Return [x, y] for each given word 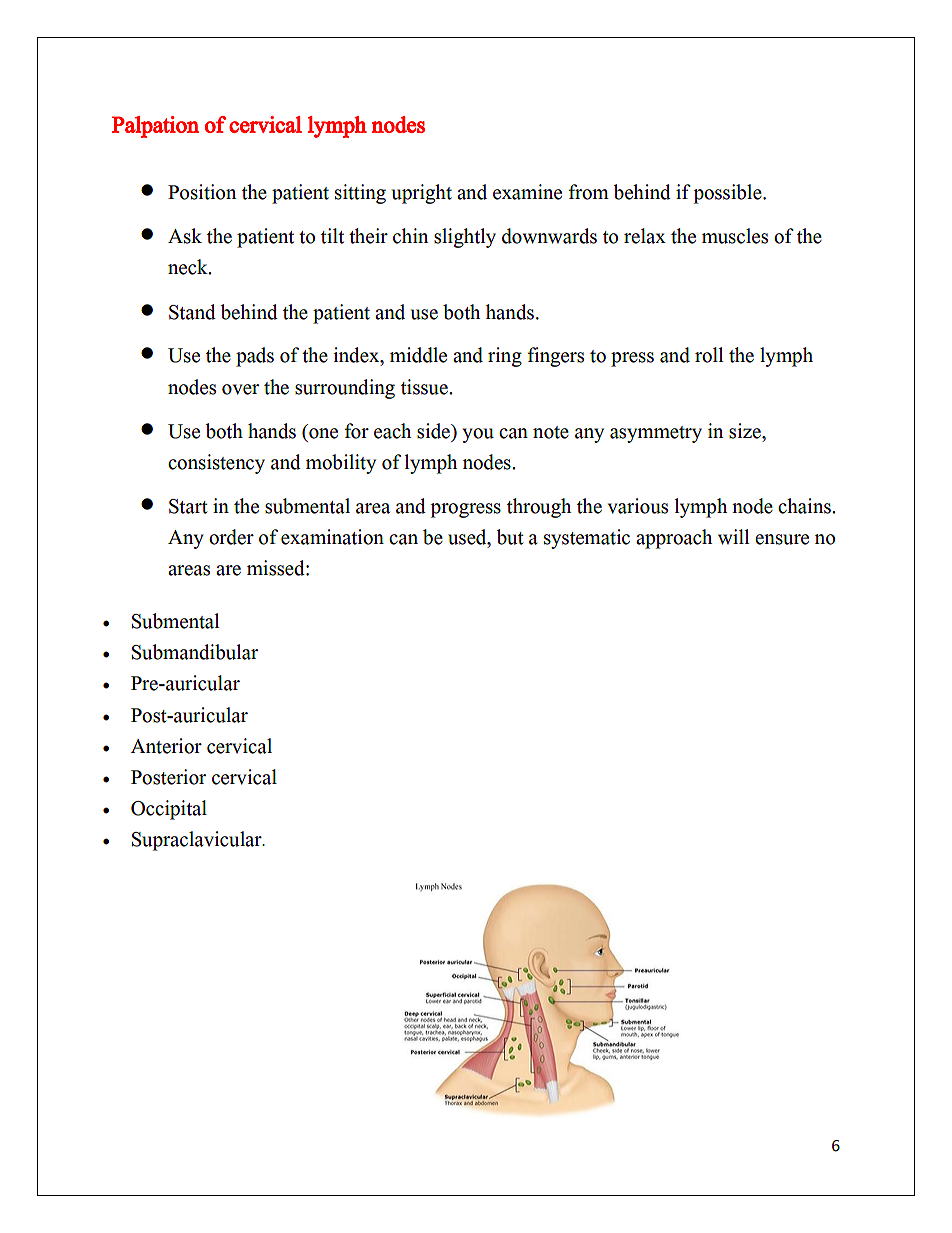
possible [728, 194]
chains [805, 506]
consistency [216, 464]
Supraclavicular [198, 841]
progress [465, 510]
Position [202, 192]
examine [527, 192]
